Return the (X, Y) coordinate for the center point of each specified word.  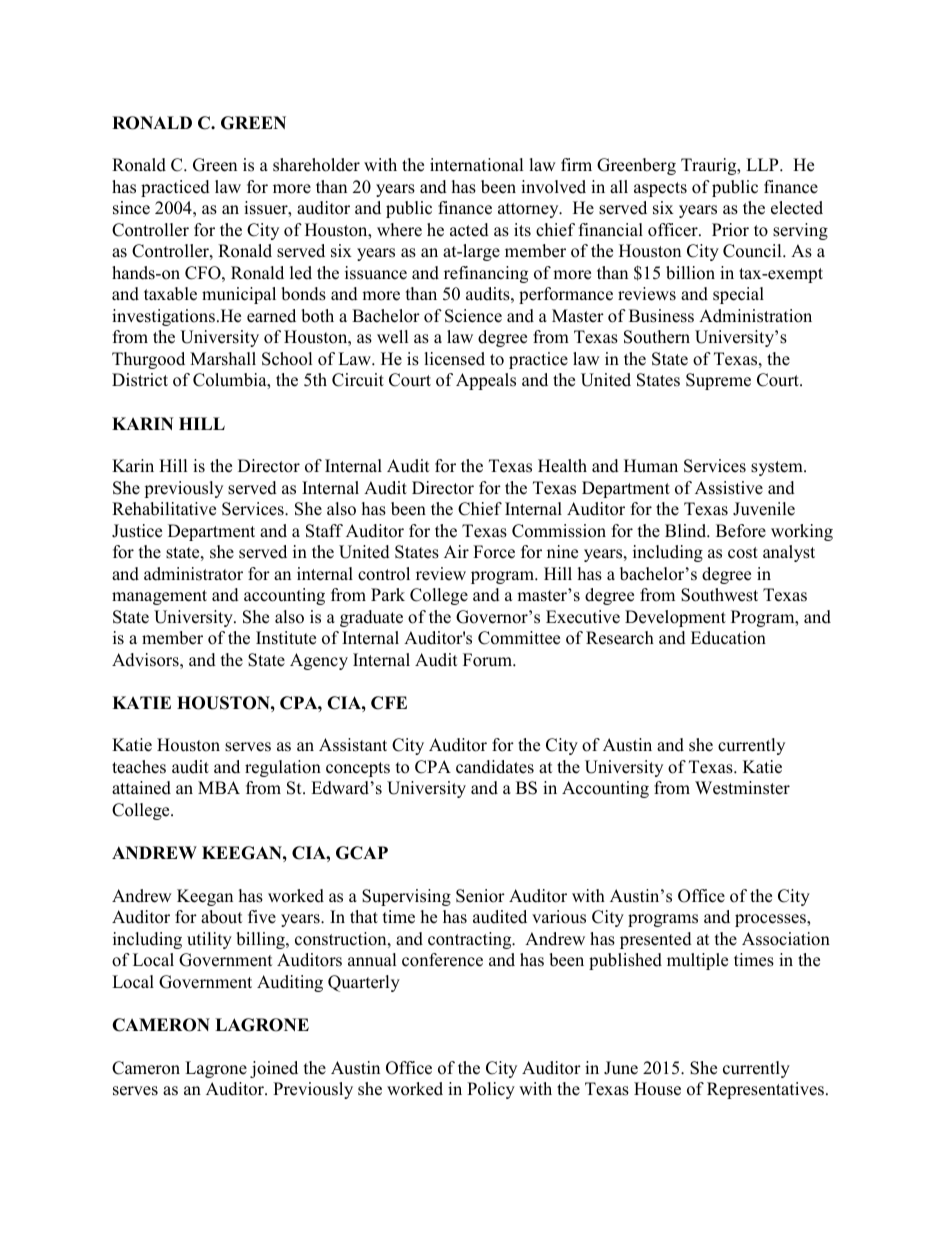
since (131, 208)
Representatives (765, 1090)
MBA (219, 787)
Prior (730, 230)
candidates (495, 767)
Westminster (742, 788)
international (477, 165)
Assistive (729, 488)
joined (274, 1069)
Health (562, 466)
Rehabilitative (164, 509)
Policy (491, 1090)
